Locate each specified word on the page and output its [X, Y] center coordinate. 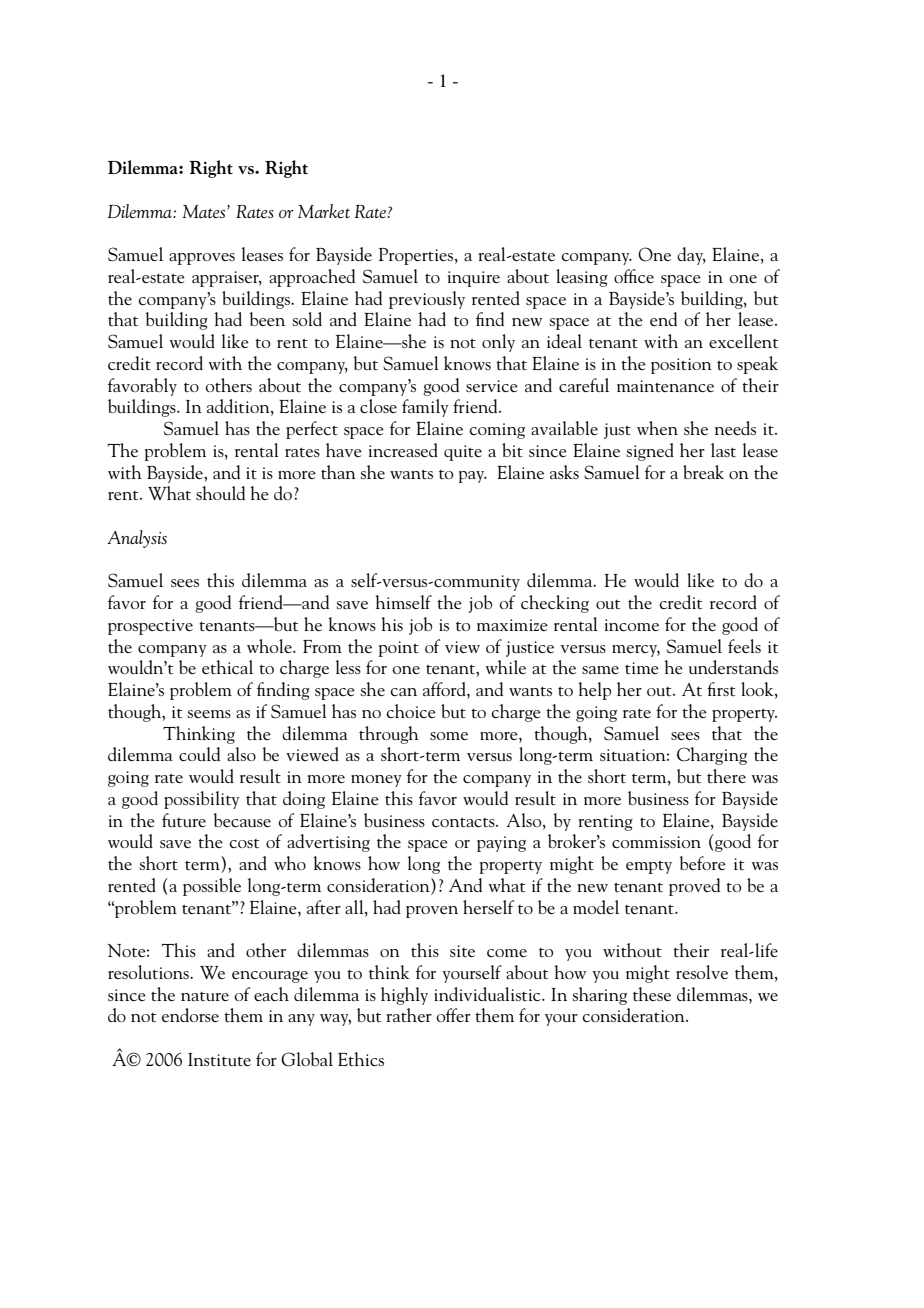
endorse [190, 1015]
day [691, 256]
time [642, 668]
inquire [474, 279]
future [184, 820]
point [399, 649]
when [657, 428]
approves [202, 259]
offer [453, 1015]
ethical [227, 667]
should [220, 493]
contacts [464, 822]
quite [463, 453]
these [652, 994]
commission [656, 842]
